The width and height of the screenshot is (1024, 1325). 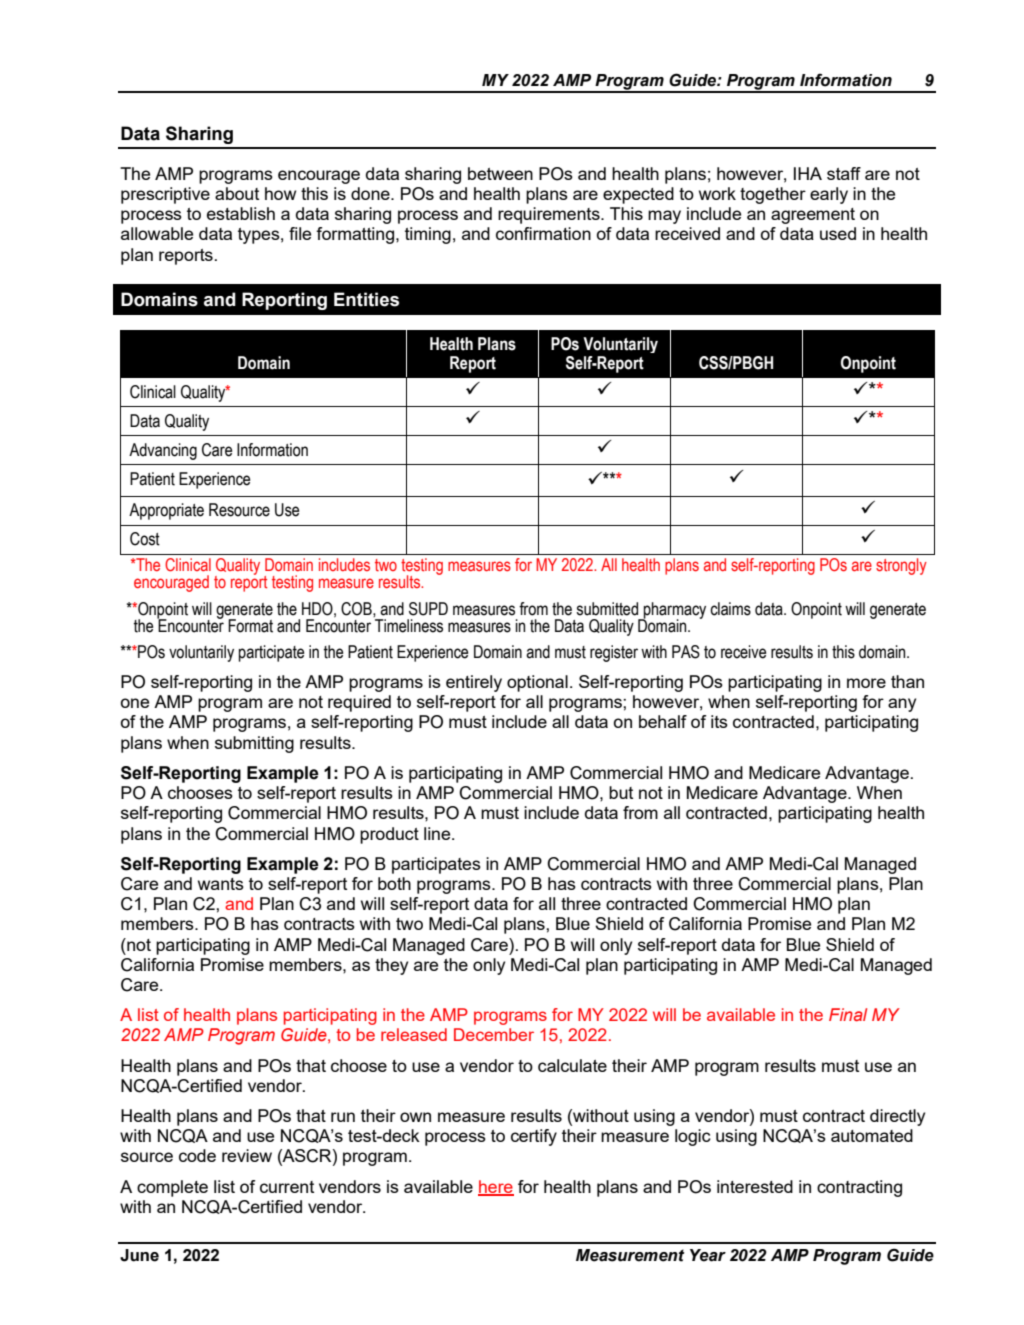 I want to click on establish, so click(x=241, y=213).
